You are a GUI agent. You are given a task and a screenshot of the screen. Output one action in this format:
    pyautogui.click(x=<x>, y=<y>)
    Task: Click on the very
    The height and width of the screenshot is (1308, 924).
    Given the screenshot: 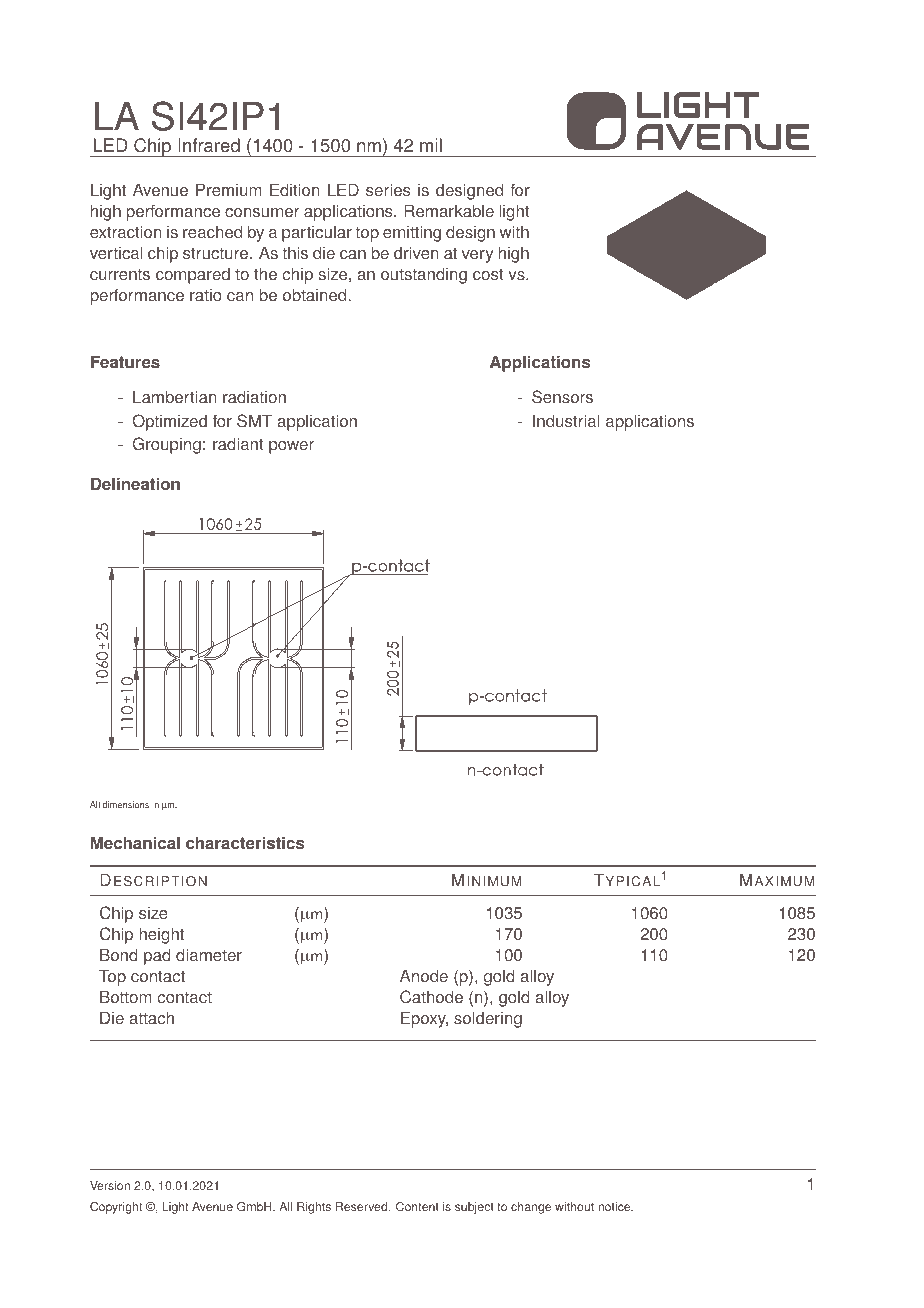 What is the action you would take?
    pyautogui.click(x=477, y=256)
